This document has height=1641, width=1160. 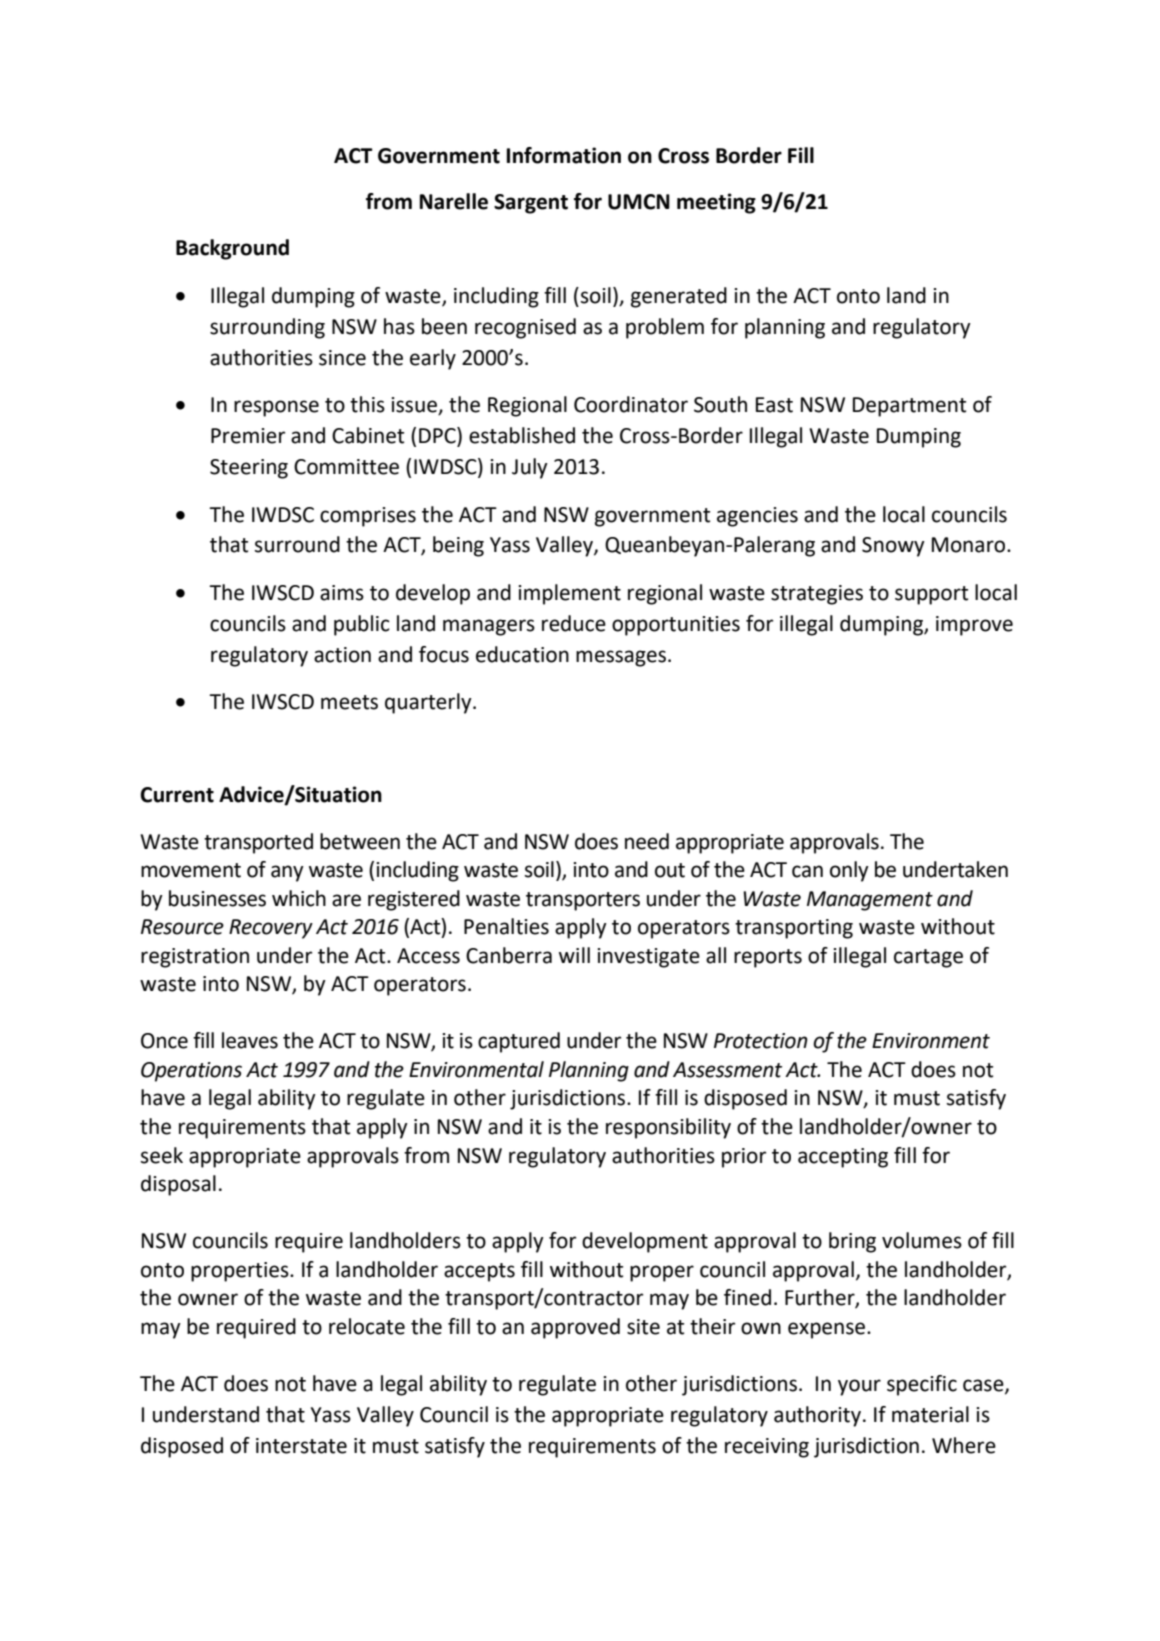 I want to click on Sargent, so click(x=531, y=204).
